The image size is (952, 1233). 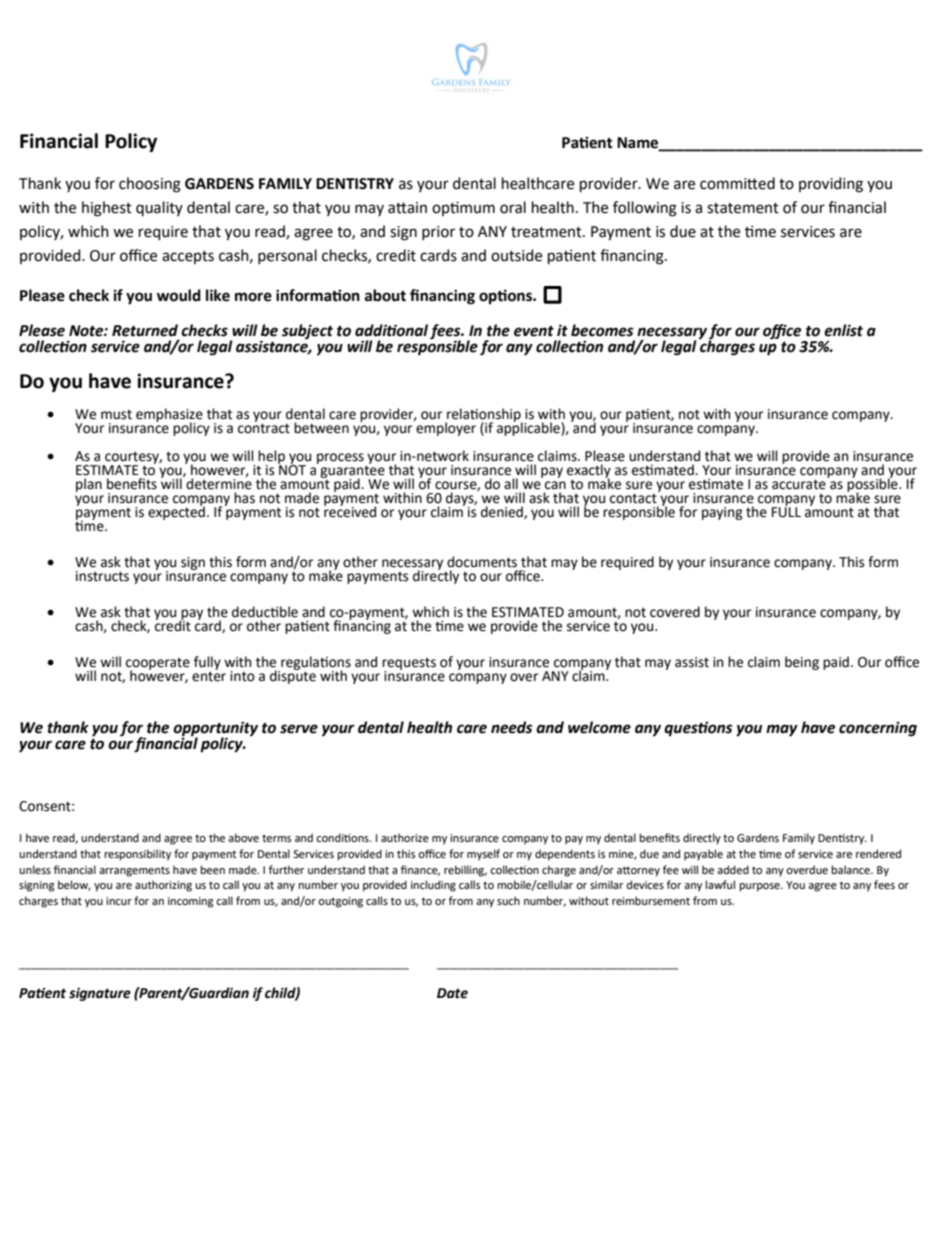 What do you see at coordinates (158, 665) in the document?
I see `cooperate` at bounding box center [158, 665].
